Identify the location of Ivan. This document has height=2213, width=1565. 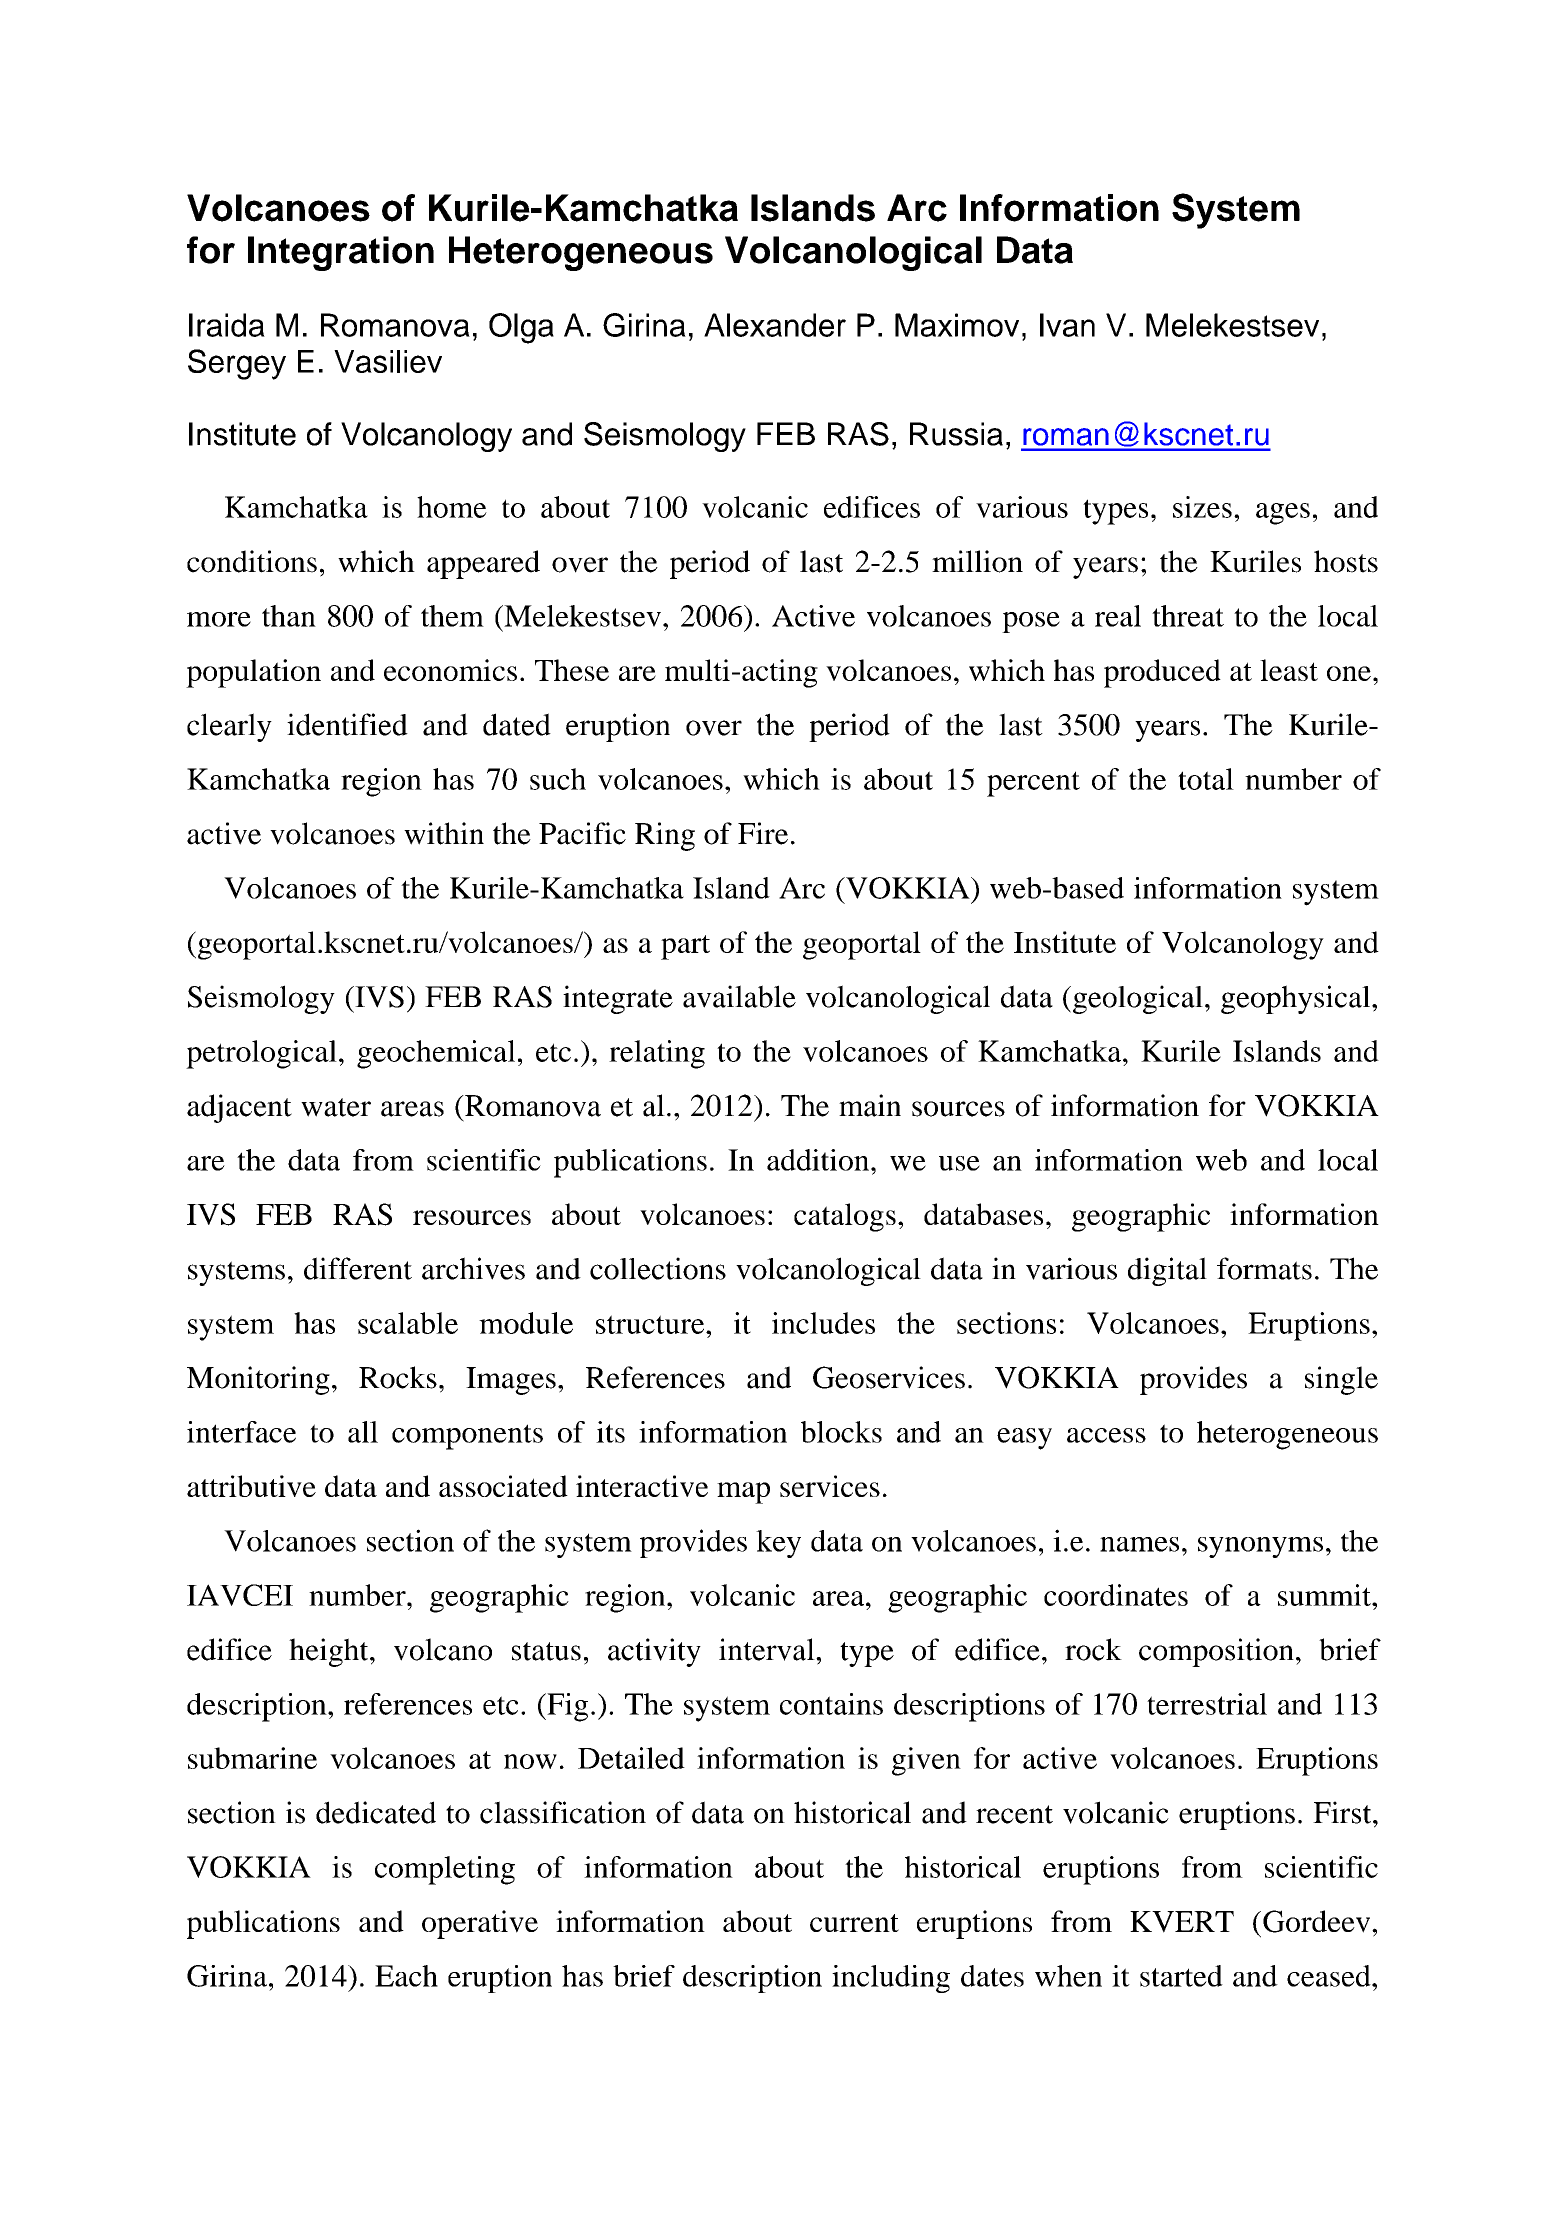
(1067, 325).
